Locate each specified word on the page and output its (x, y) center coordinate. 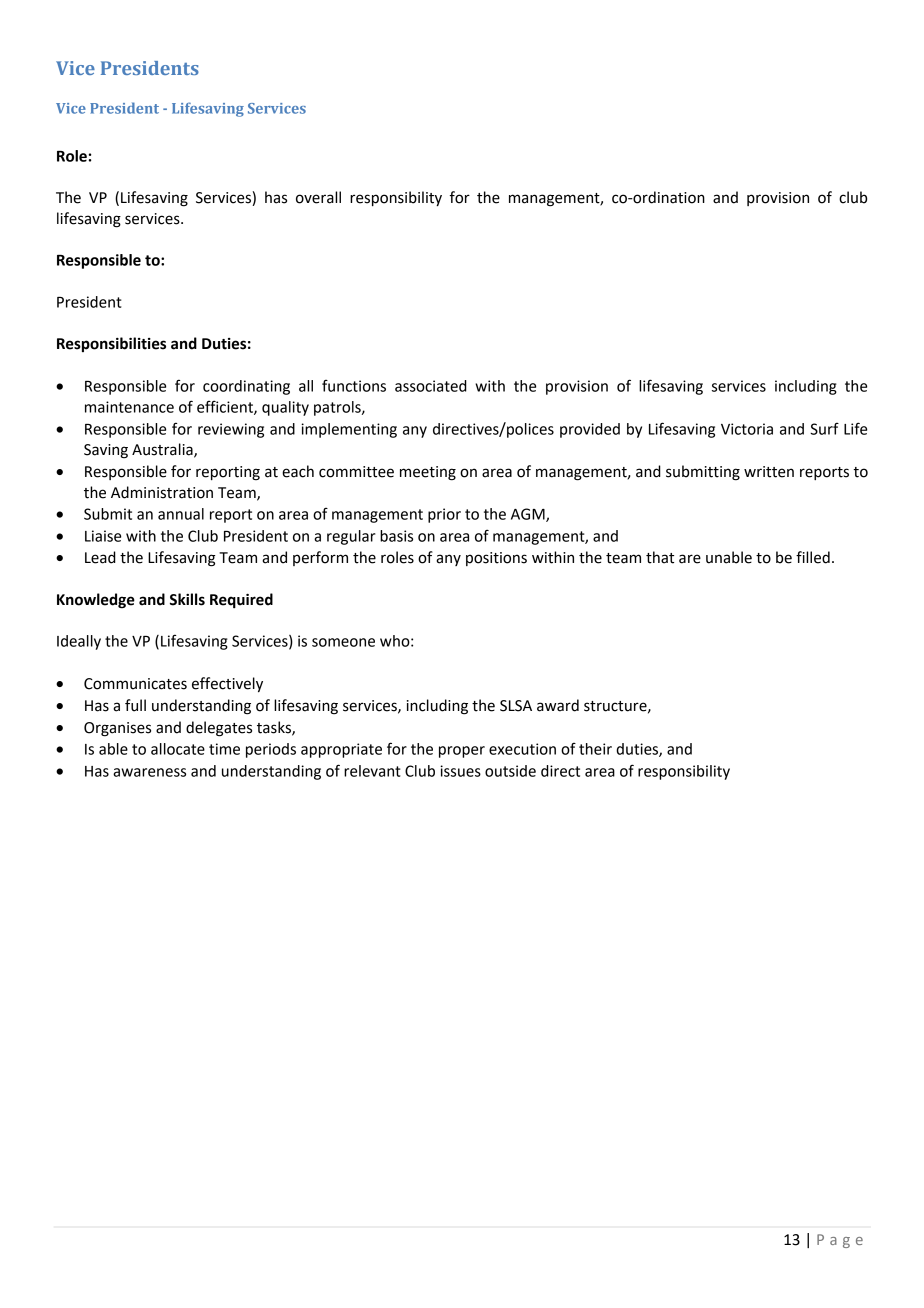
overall (318, 197)
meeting (428, 473)
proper (462, 752)
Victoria (747, 429)
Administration (162, 492)
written (769, 472)
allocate (178, 749)
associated (431, 386)
